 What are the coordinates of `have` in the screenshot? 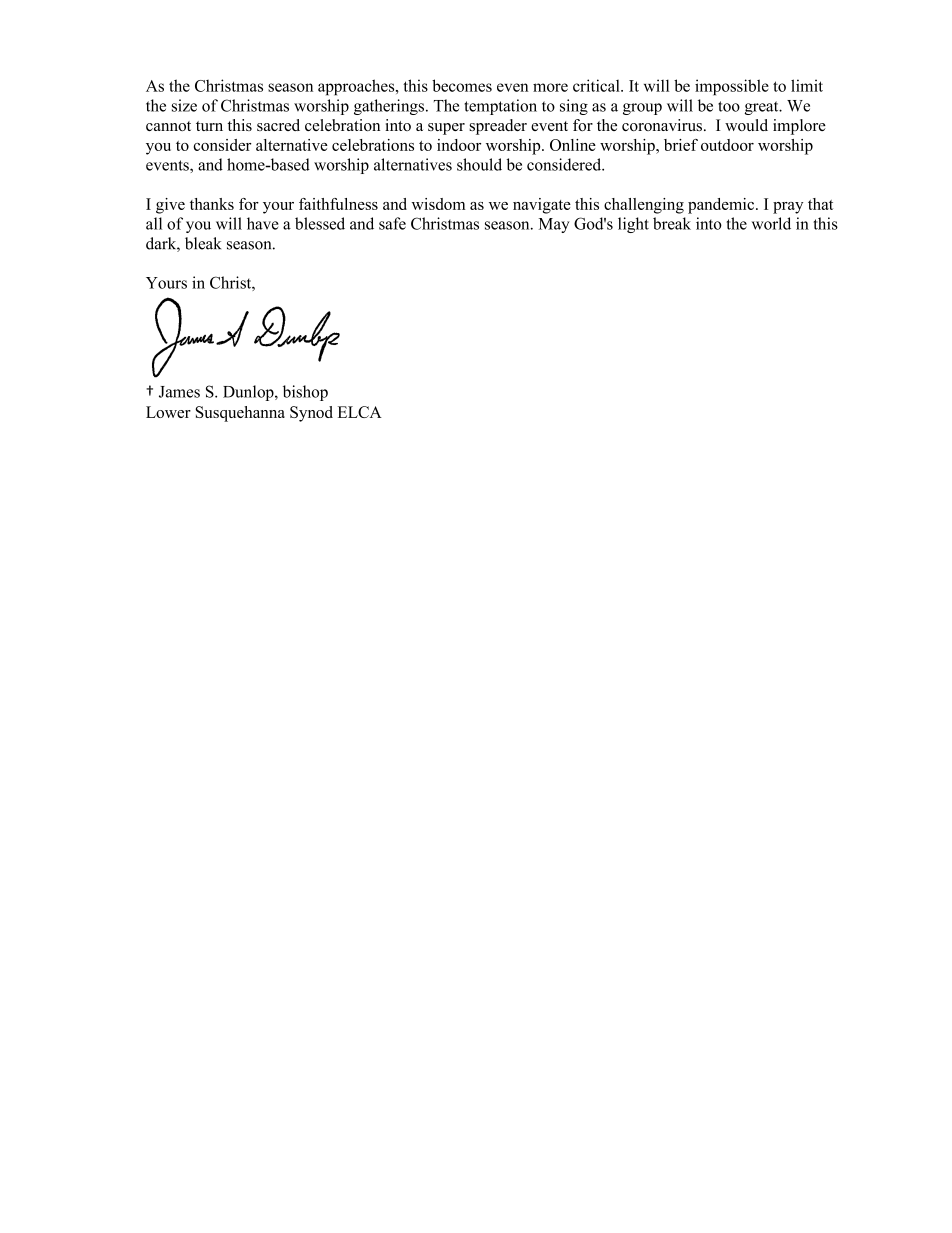 It's located at (263, 223).
